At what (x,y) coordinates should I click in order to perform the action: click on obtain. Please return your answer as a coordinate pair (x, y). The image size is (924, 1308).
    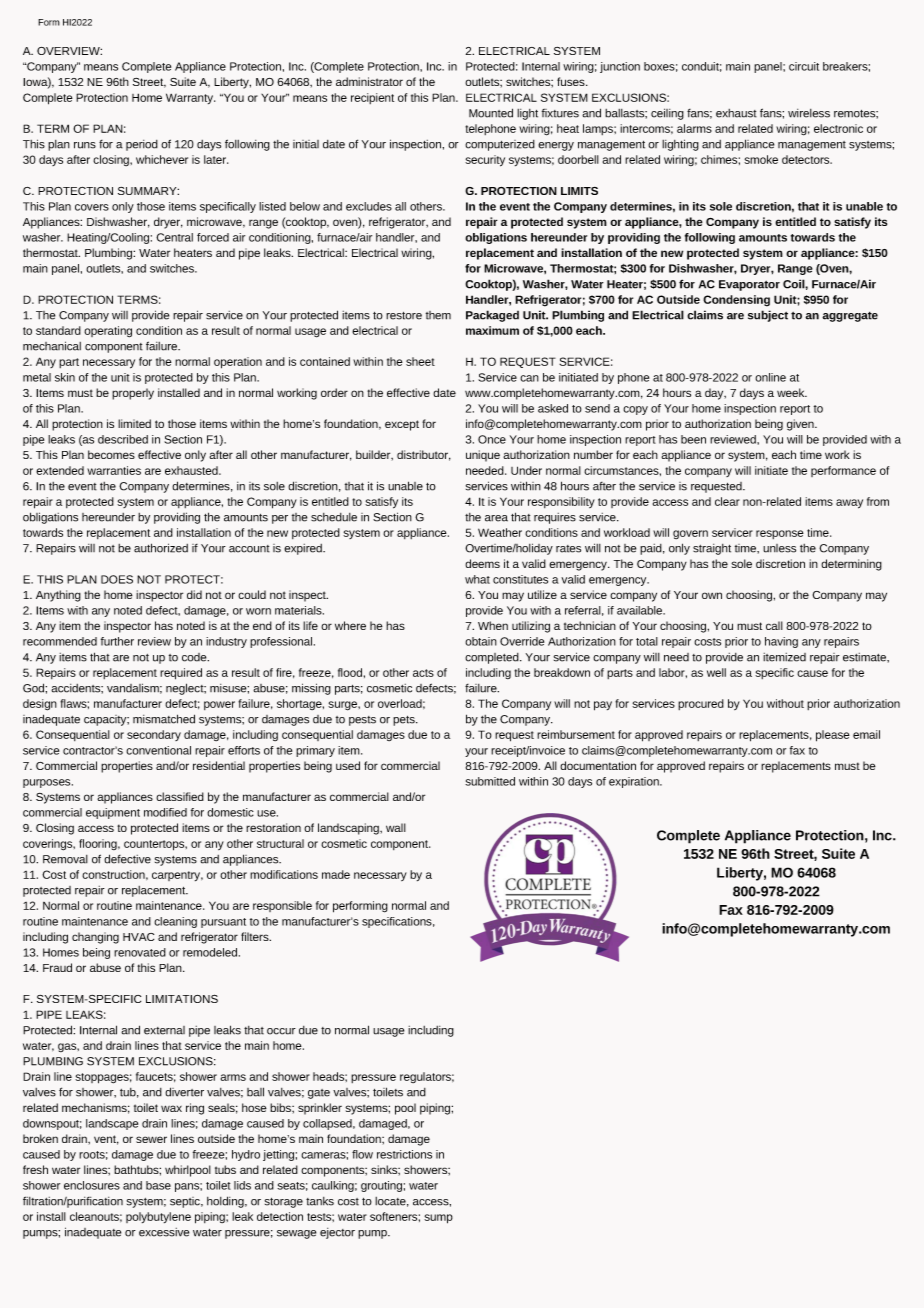
    Looking at the image, I should click on (481, 641).
